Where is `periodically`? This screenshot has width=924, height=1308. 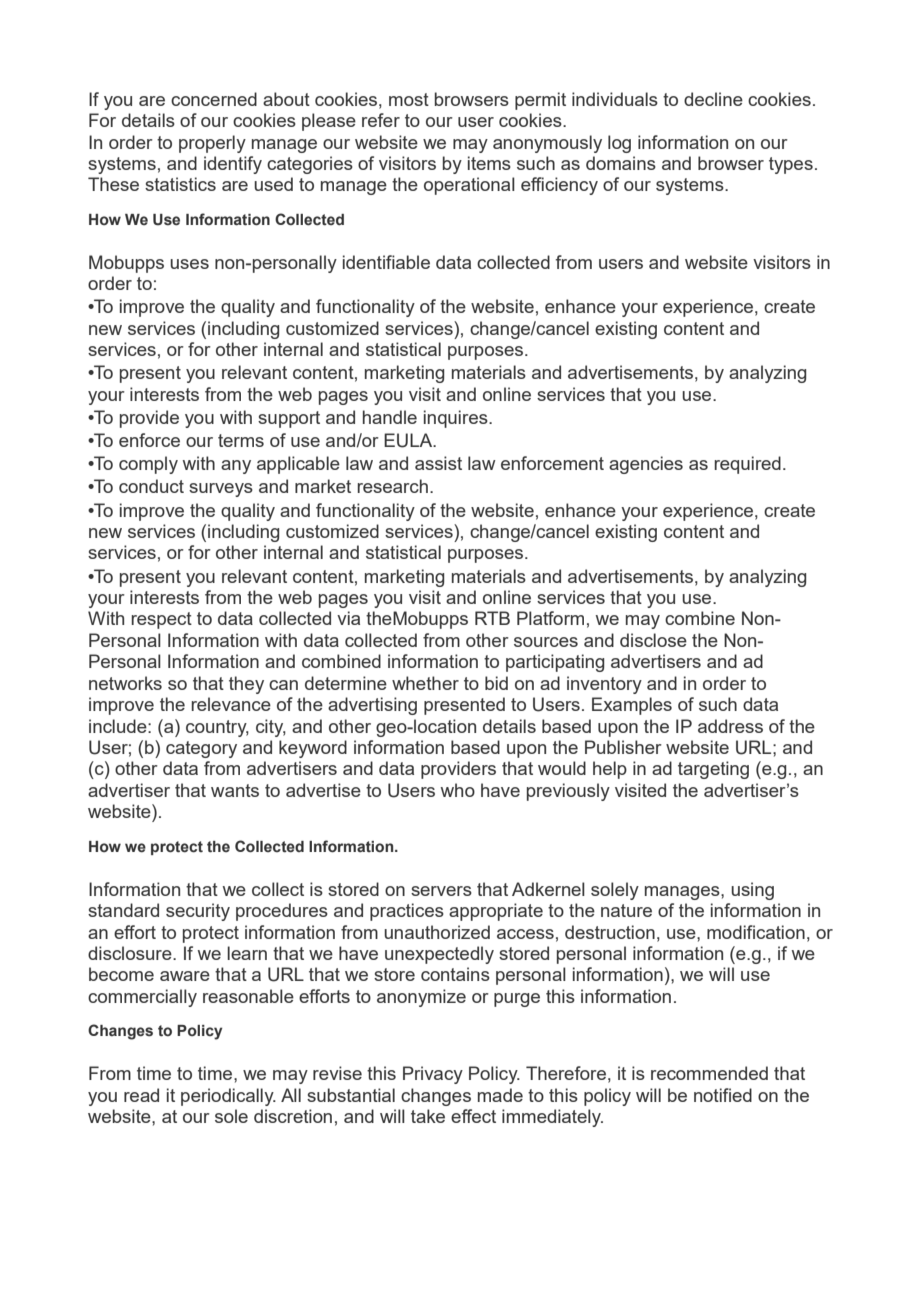 periodically is located at coordinates (228, 1097).
